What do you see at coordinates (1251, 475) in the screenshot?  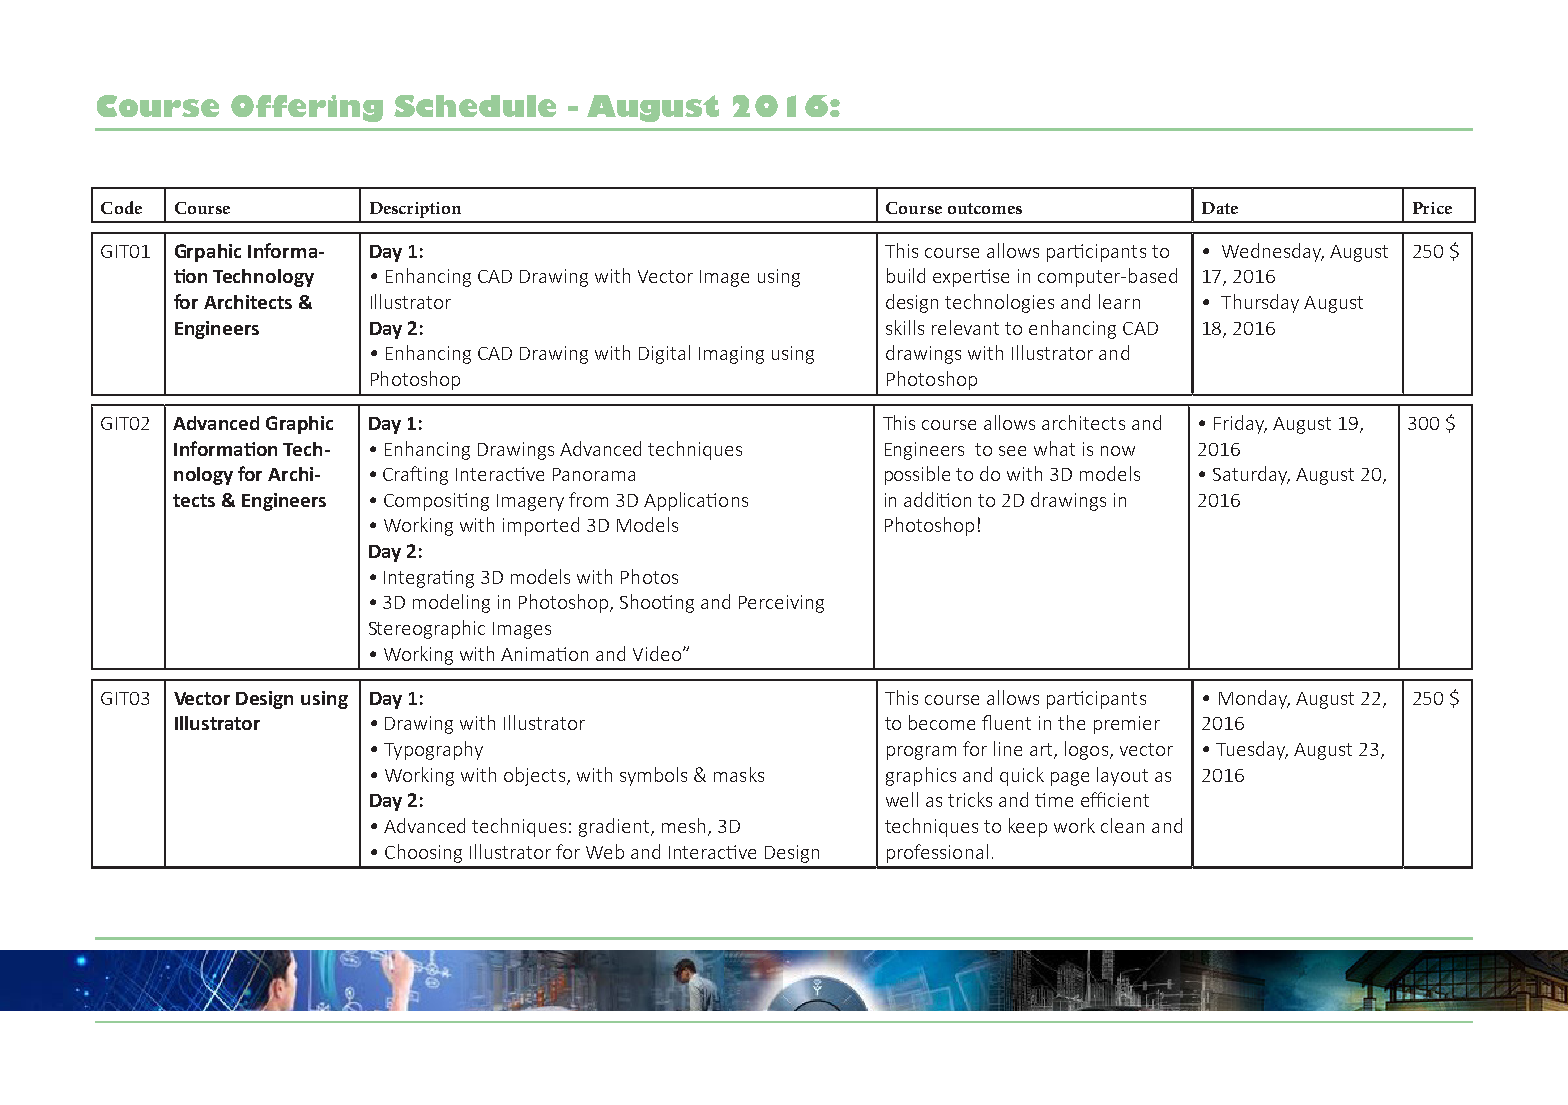 I see `Saturday` at bounding box center [1251, 475].
